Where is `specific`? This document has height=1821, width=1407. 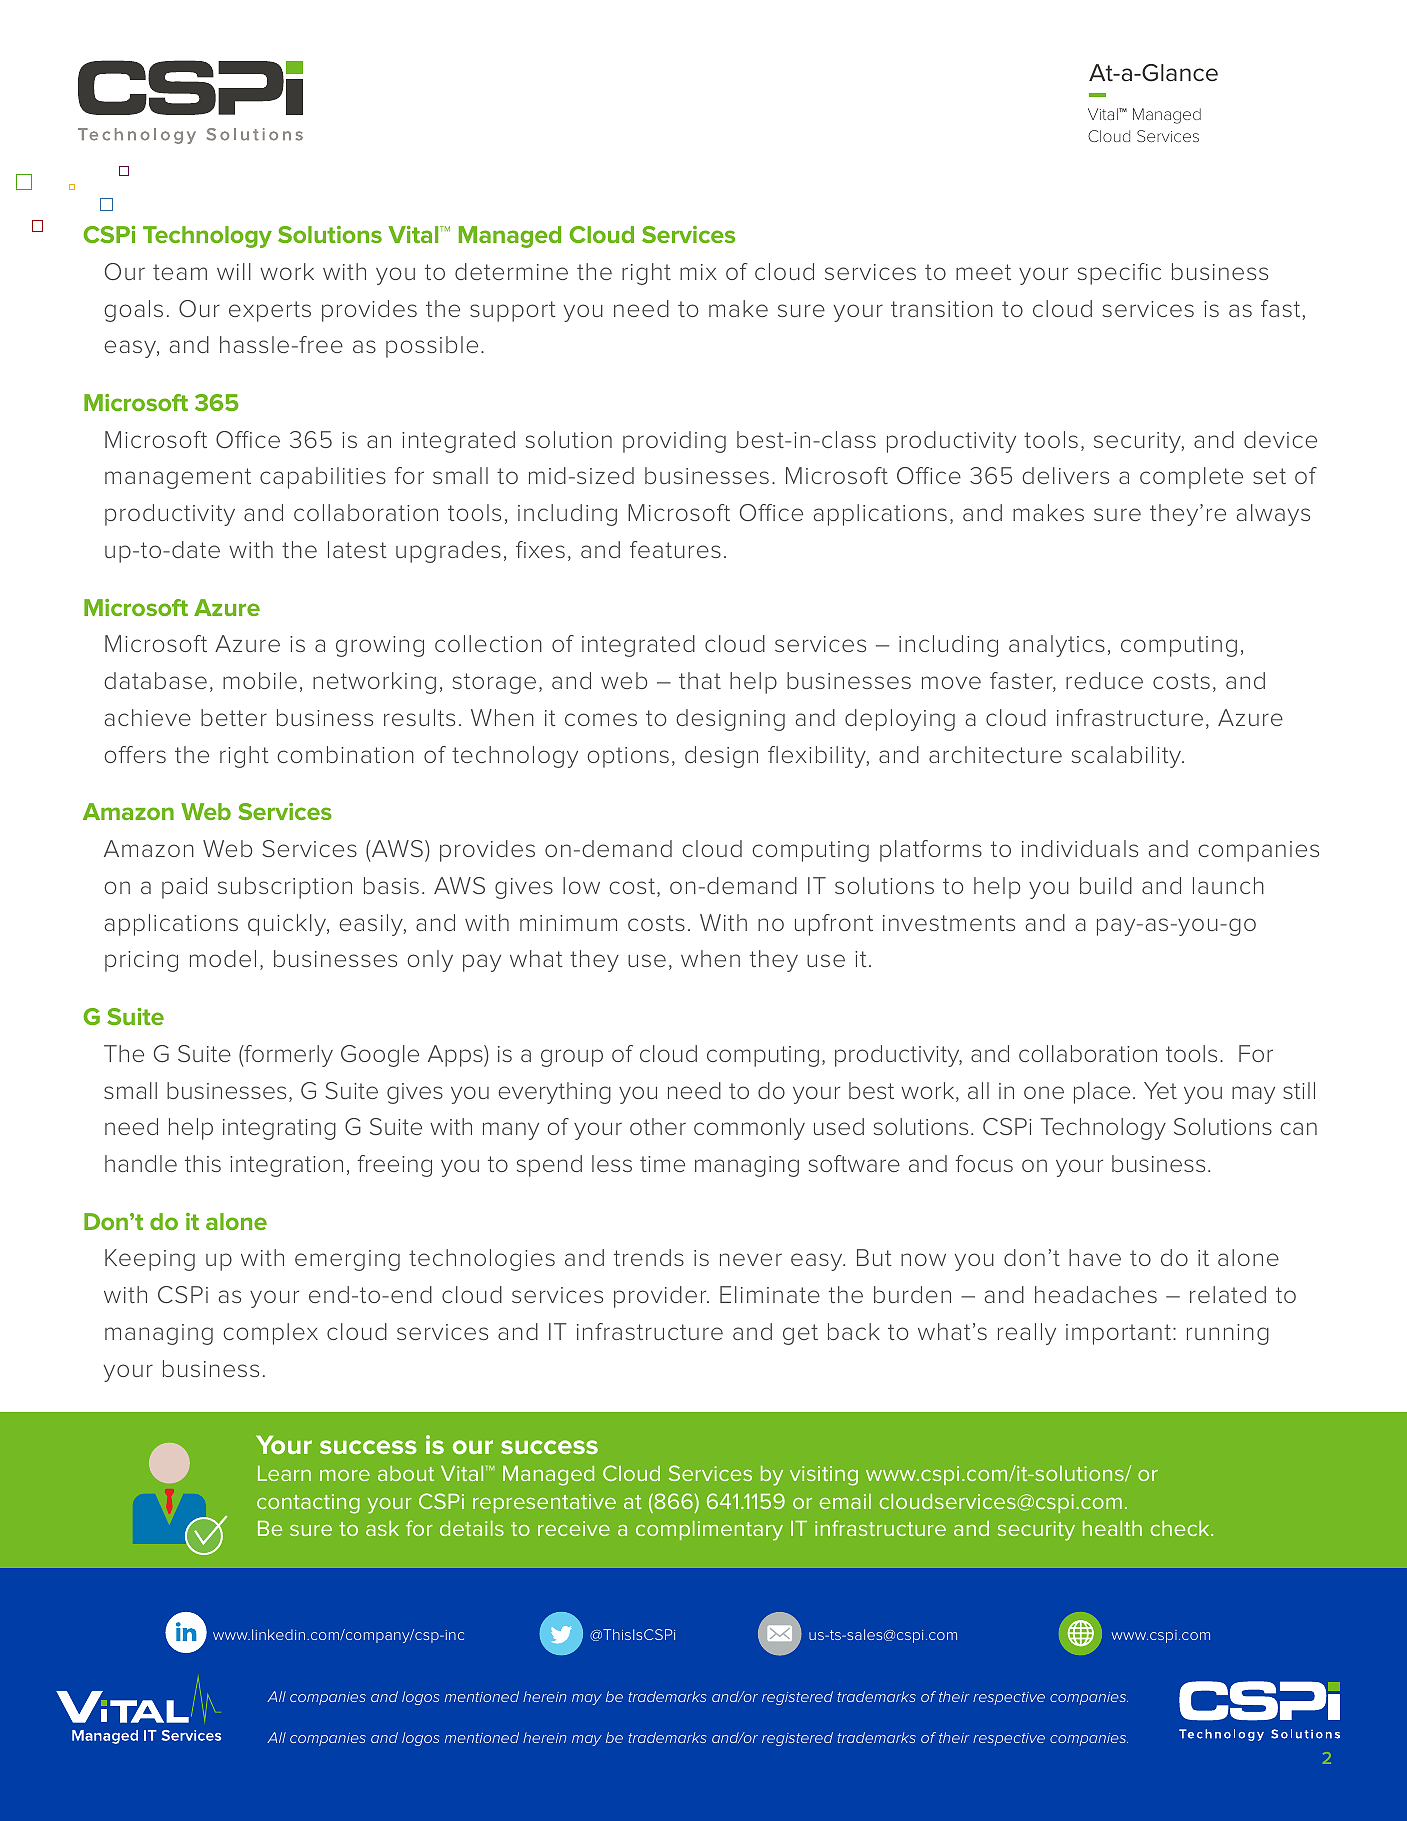
specific is located at coordinates (1119, 274).
